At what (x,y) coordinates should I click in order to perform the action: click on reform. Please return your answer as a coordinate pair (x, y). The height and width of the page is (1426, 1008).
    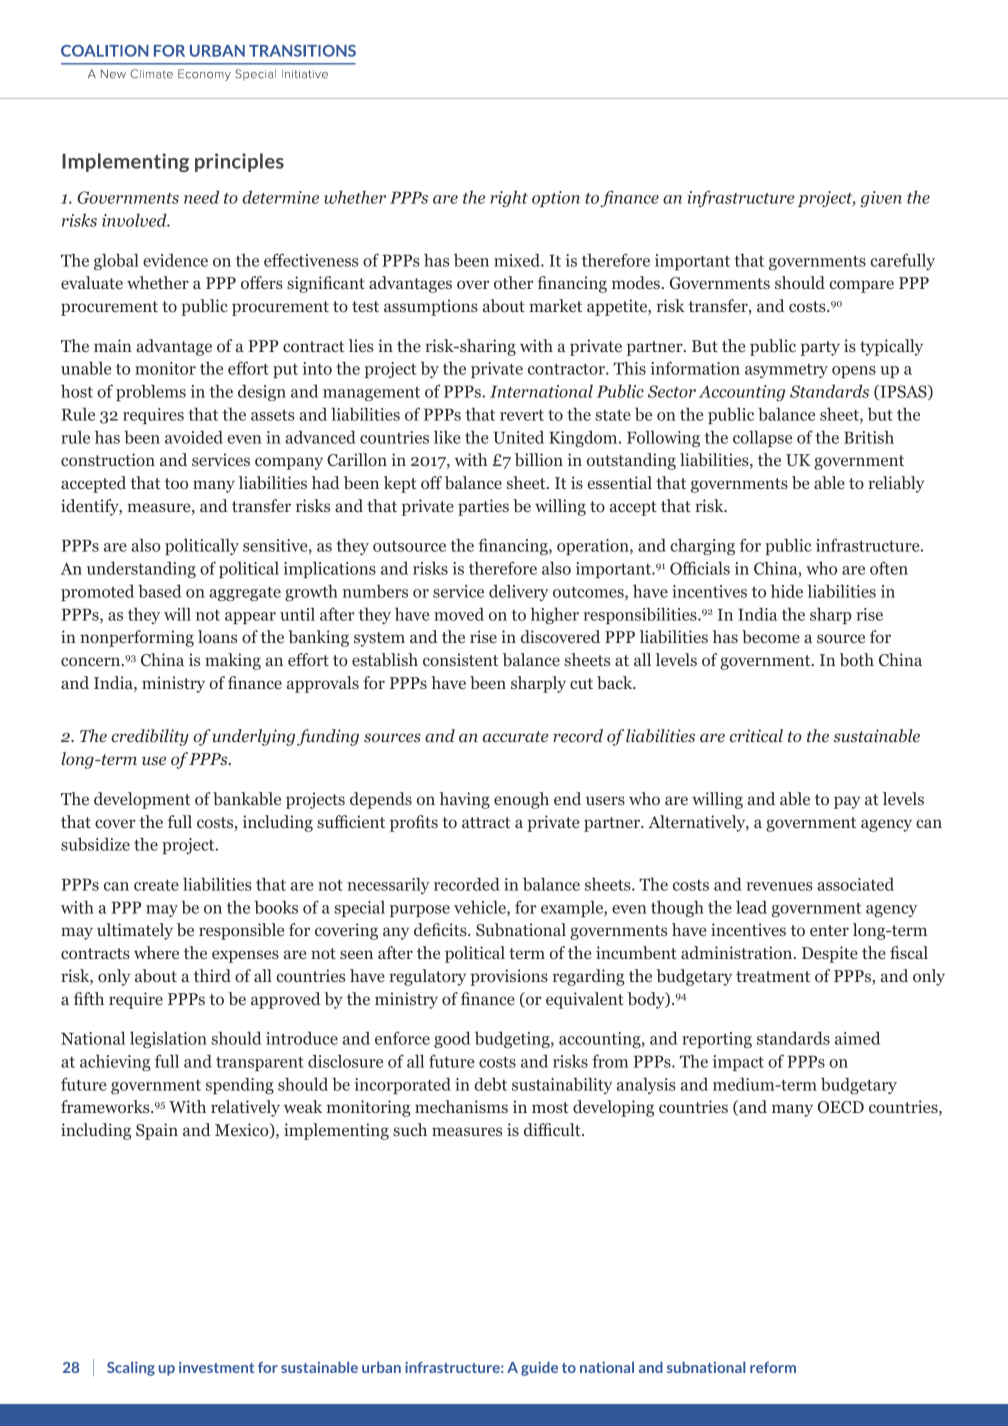
    Looking at the image, I should click on (773, 1367).
